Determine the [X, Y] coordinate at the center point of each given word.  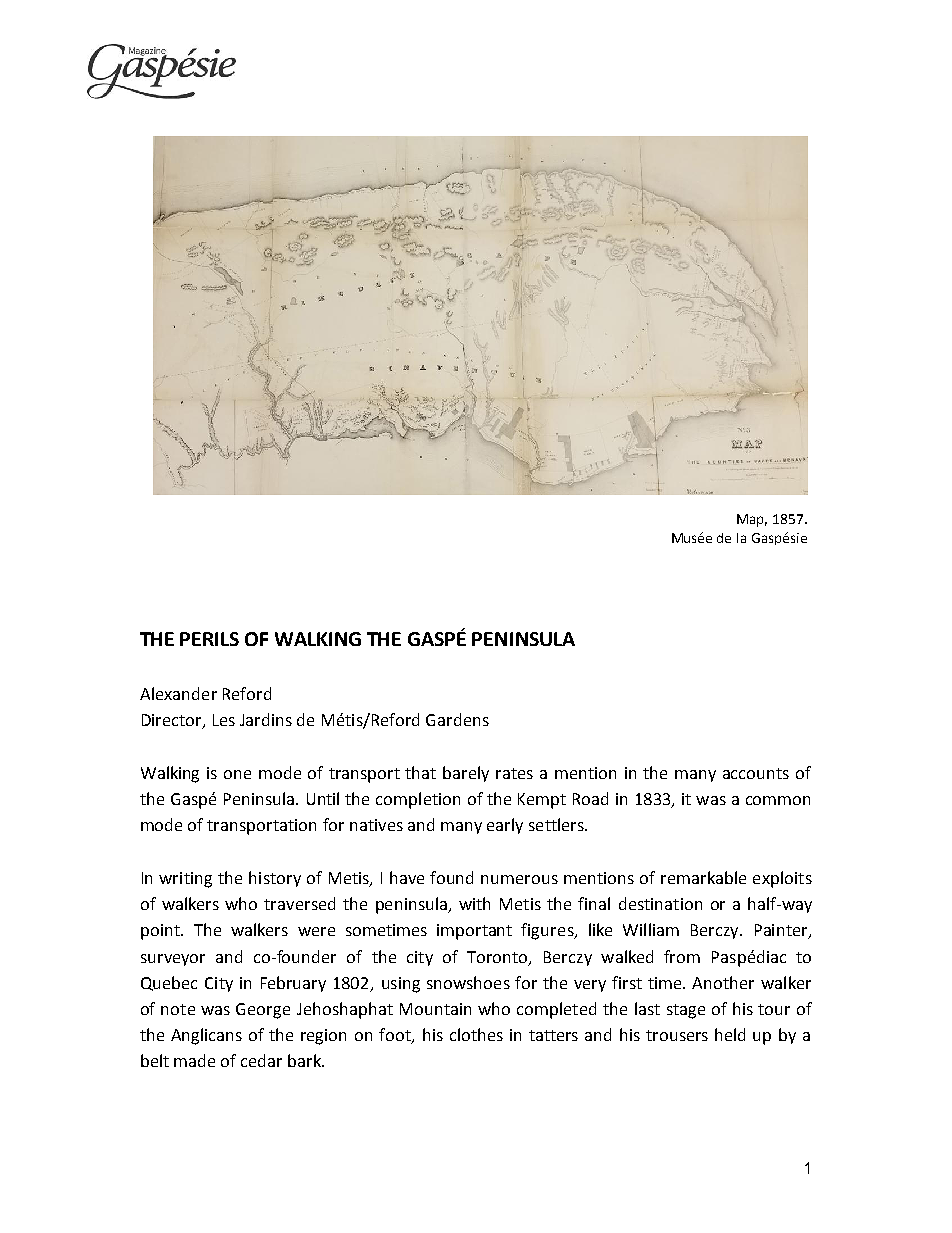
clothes [476, 1034]
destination [660, 903]
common [778, 800]
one [237, 774]
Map [752, 520]
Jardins [266, 719]
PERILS [209, 639]
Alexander [178, 693]
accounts [756, 773]
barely [466, 774]
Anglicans [206, 1036]
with [474, 903]
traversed [299, 903]
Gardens [457, 719]
